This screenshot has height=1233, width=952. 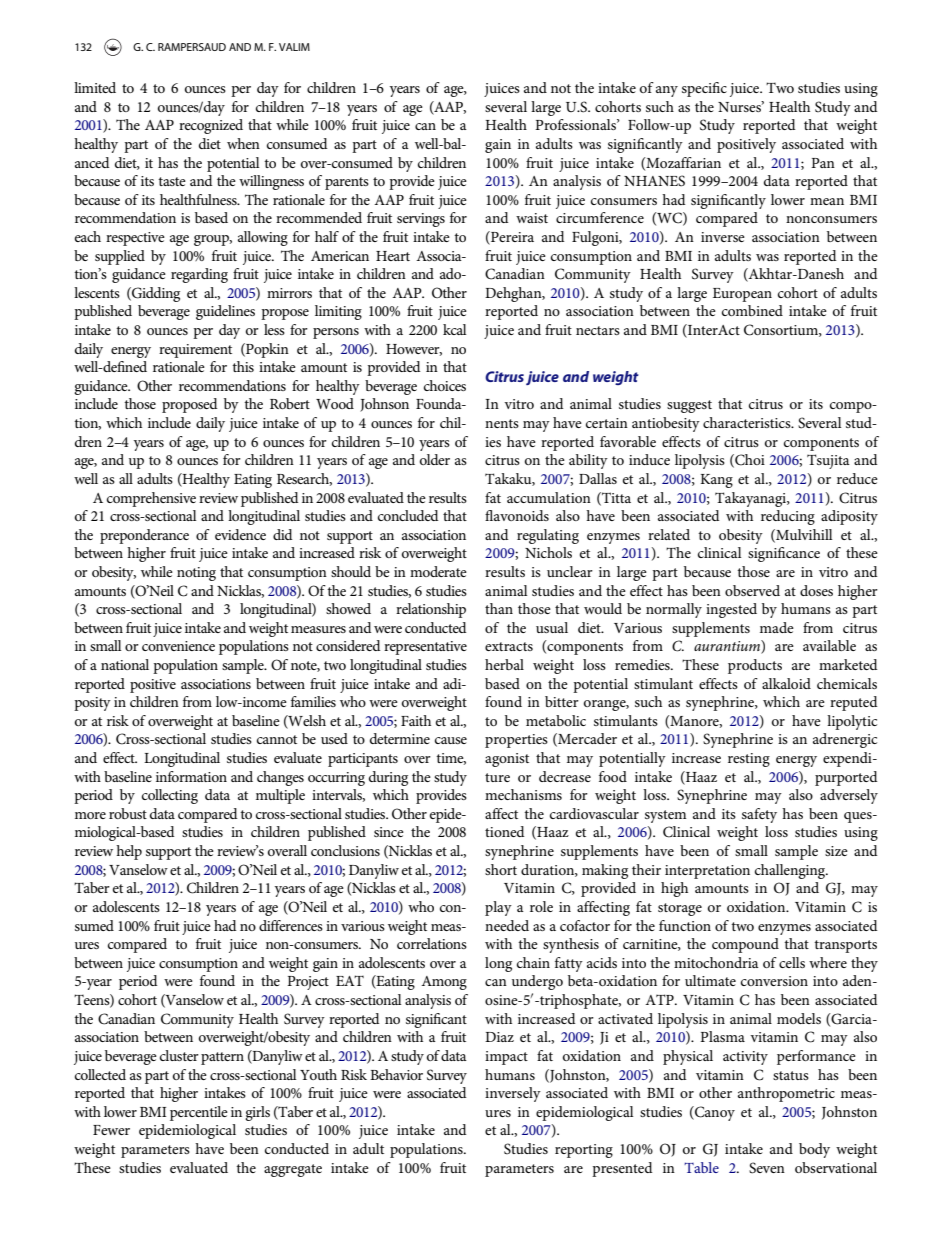 What do you see at coordinates (748, 422) in the screenshot?
I see `characteristics` at bounding box center [748, 422].
